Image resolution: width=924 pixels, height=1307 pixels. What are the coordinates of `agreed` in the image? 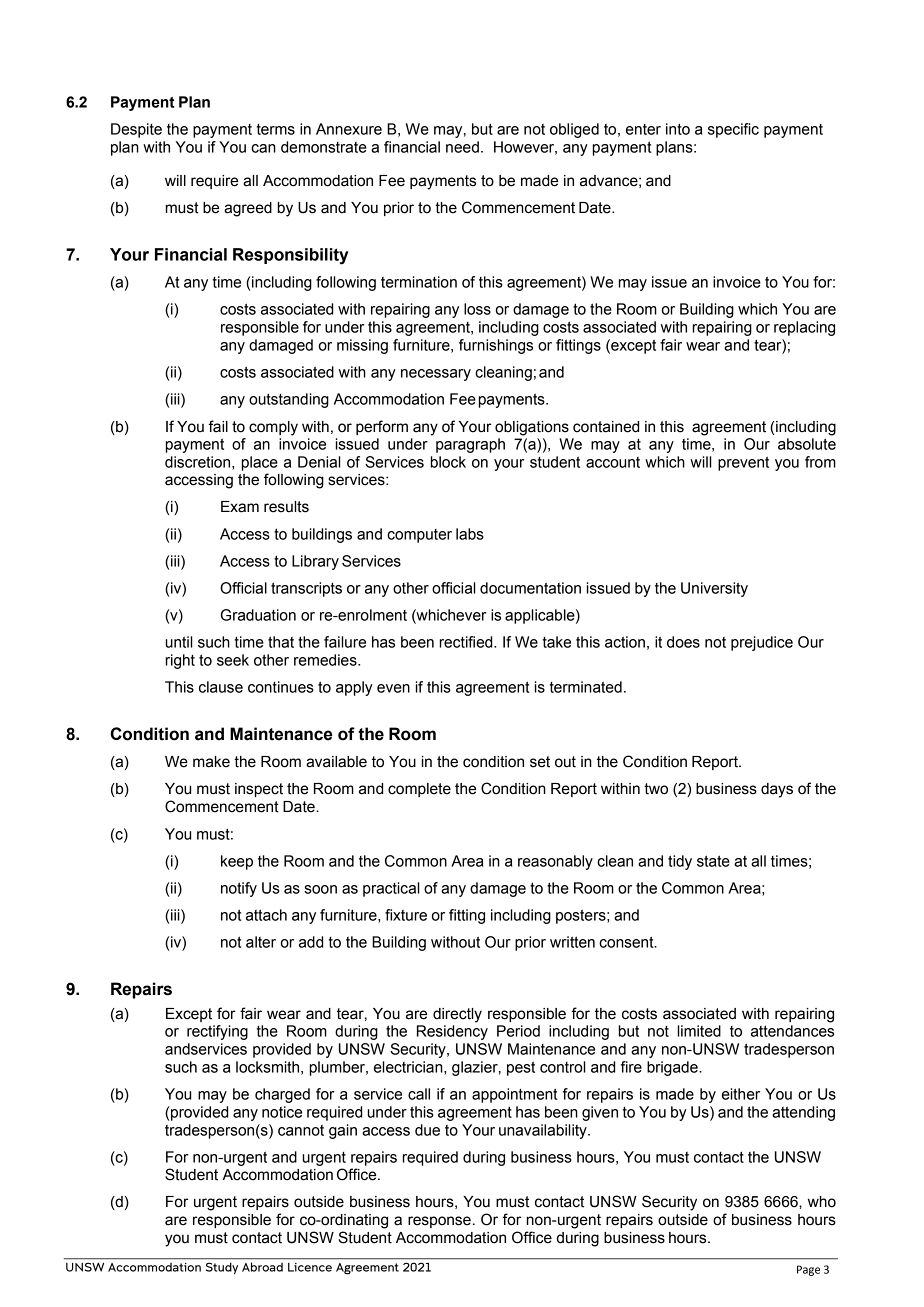 It's located at (248, 209).
